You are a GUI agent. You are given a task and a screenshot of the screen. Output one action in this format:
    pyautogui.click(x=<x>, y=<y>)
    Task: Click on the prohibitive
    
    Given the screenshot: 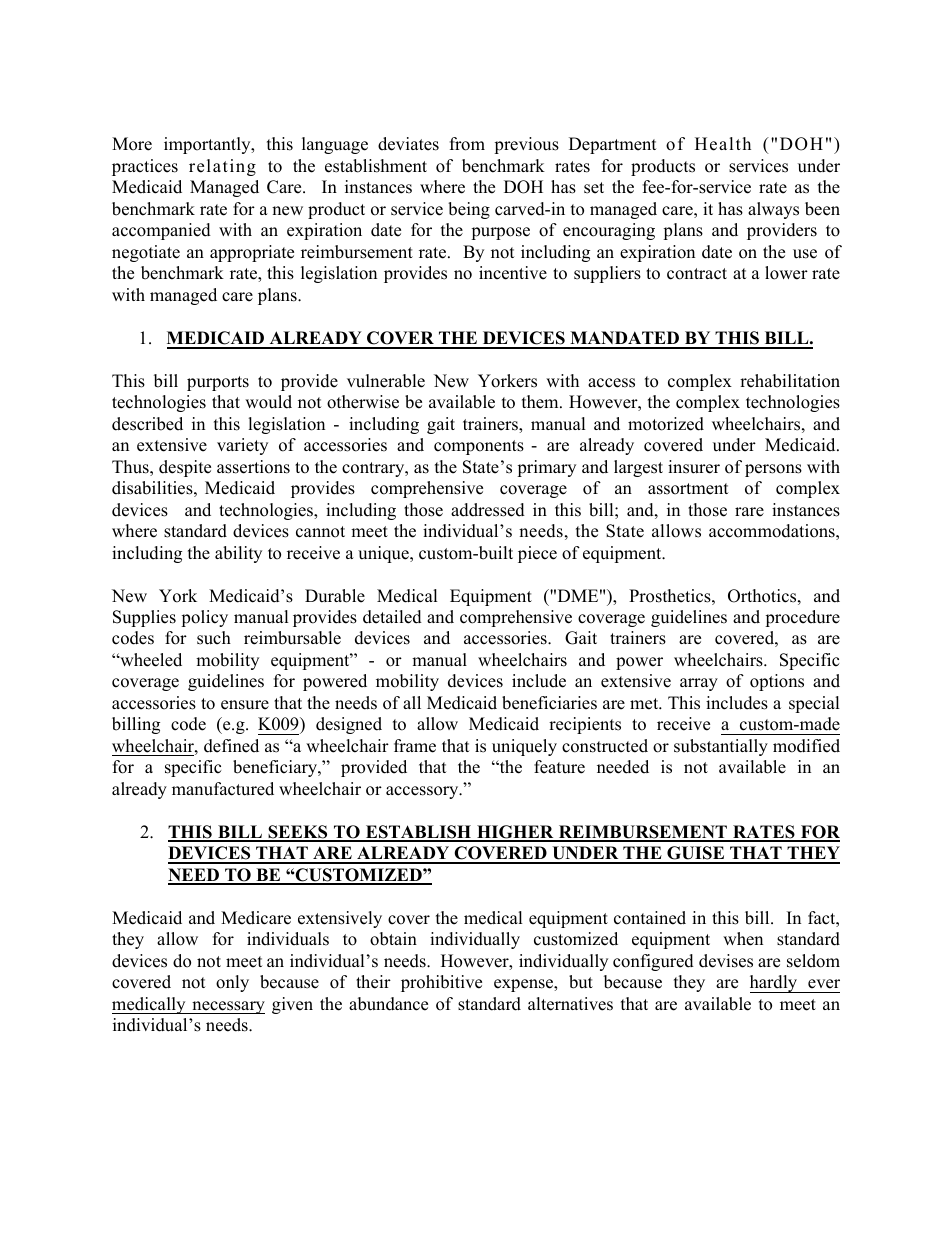 What is the action you would take?
    pyautogui.click(x=441, y=983)
